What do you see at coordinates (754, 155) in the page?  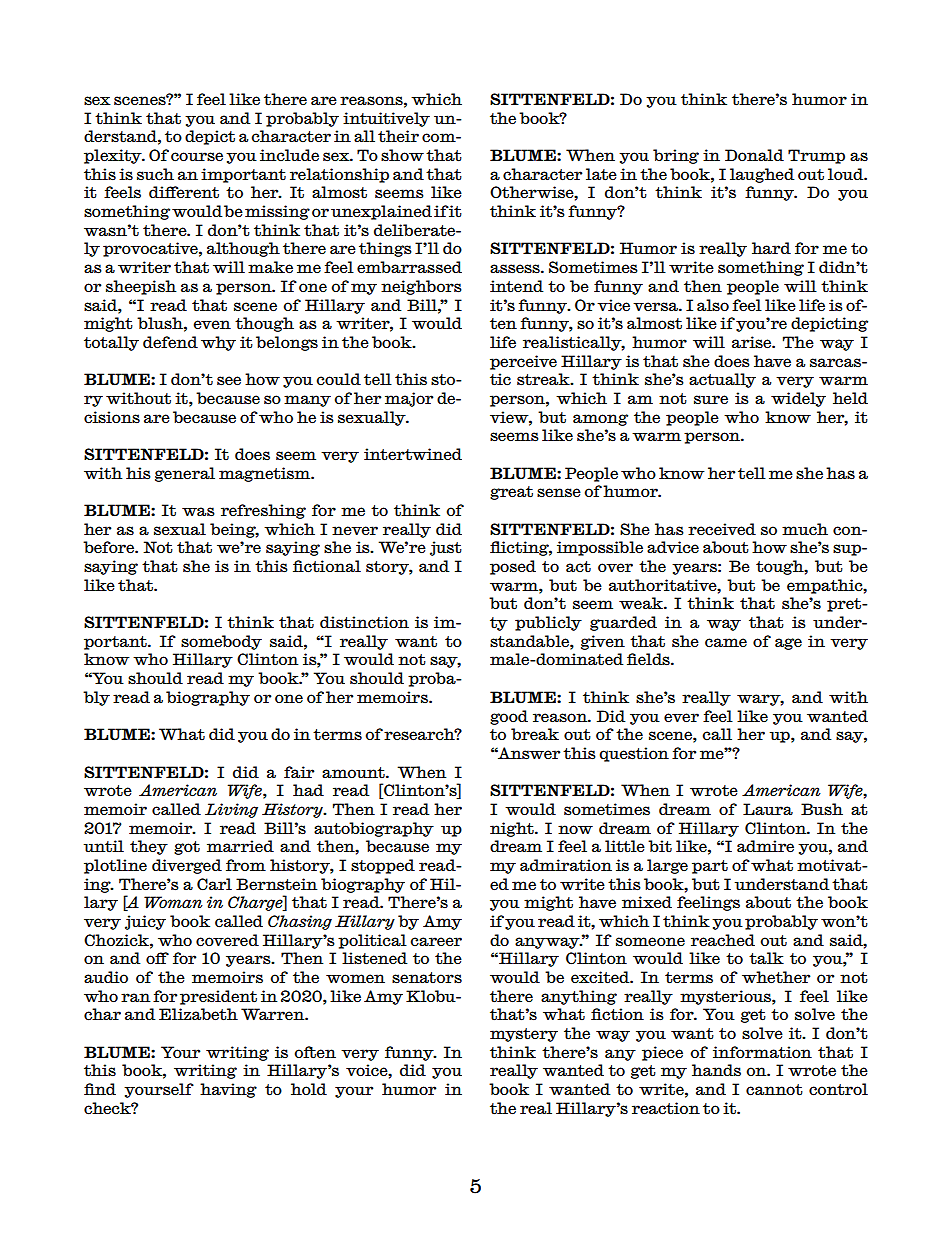 I see `Donald` at bounding box center [754, 155].
